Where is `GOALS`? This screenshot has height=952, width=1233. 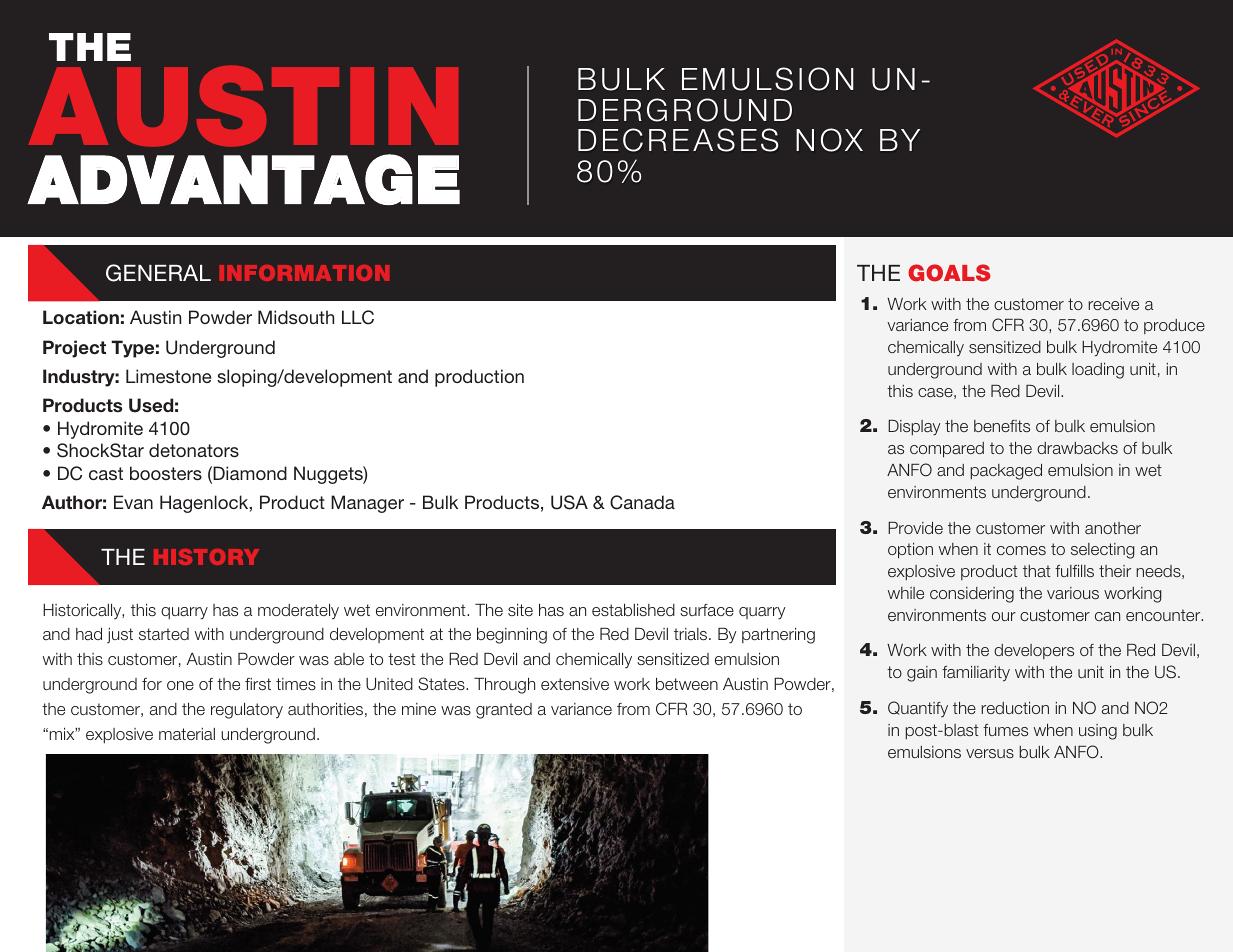
GOALS is located at coordinates (949, 273).
